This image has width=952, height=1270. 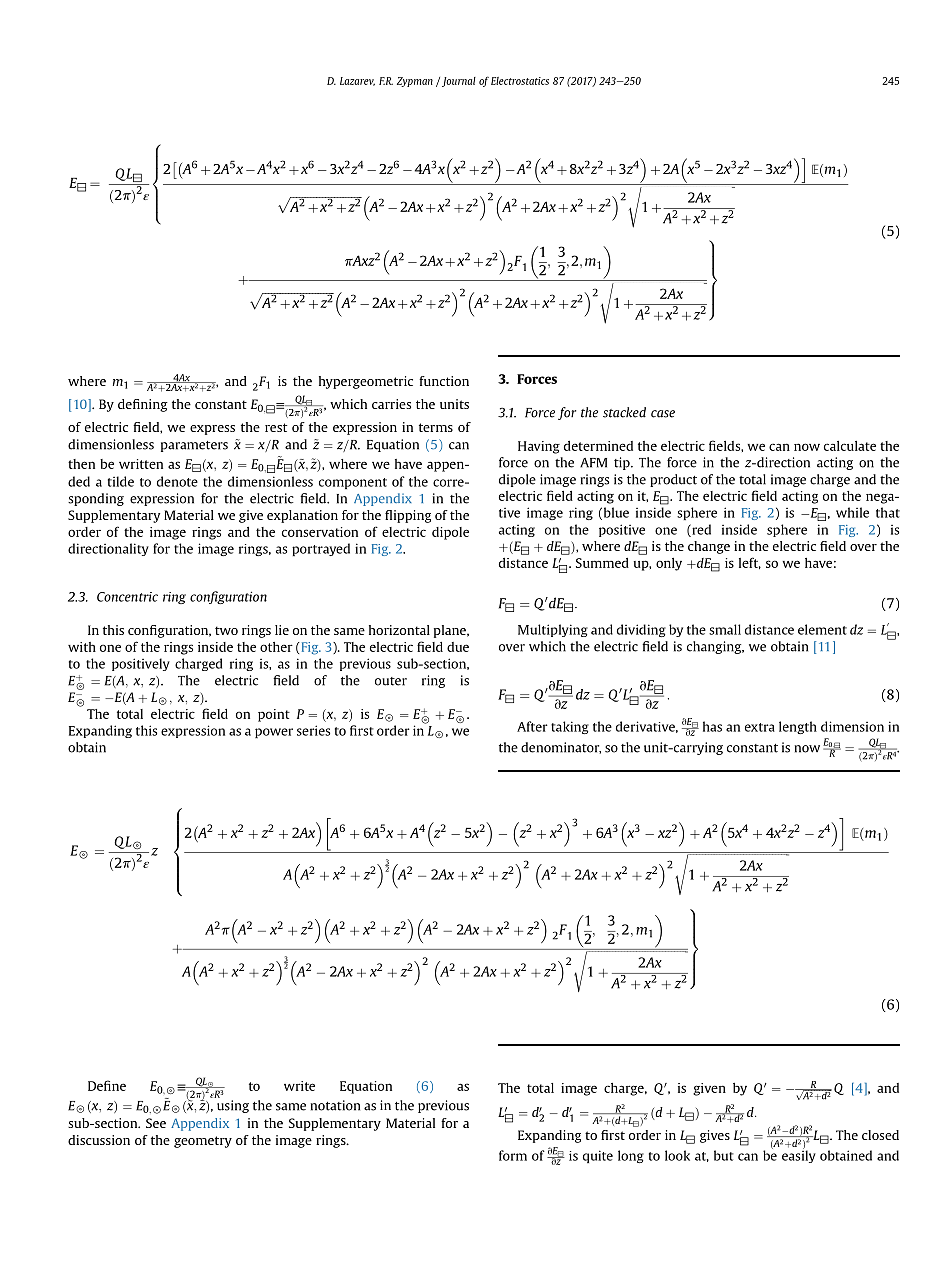 I want to click on Concentric, so click(x=127, y=597).
